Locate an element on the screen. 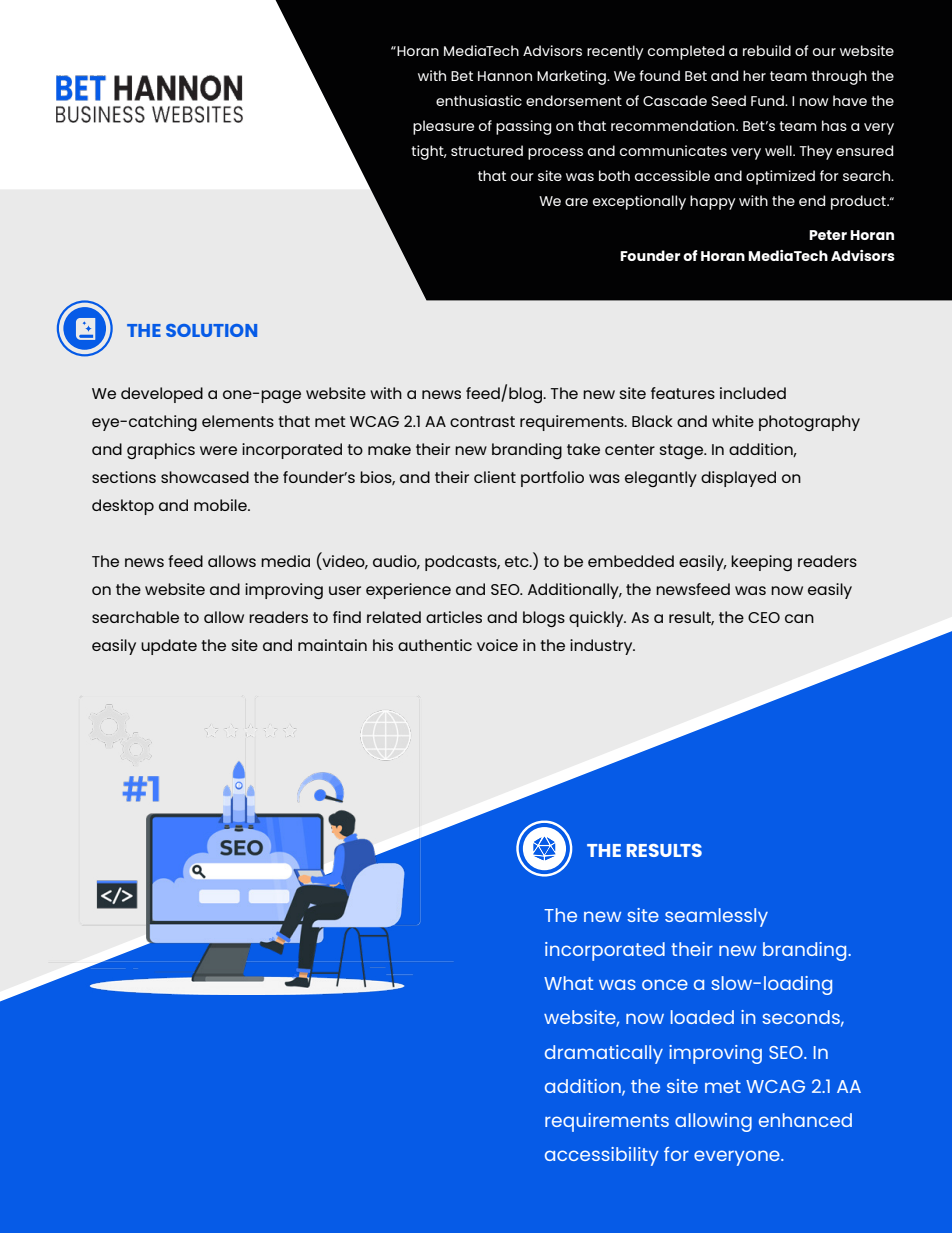 Image resolution: width=952 pixels, height=1233 pixels. Fund is located at coordinates (768, 100).
